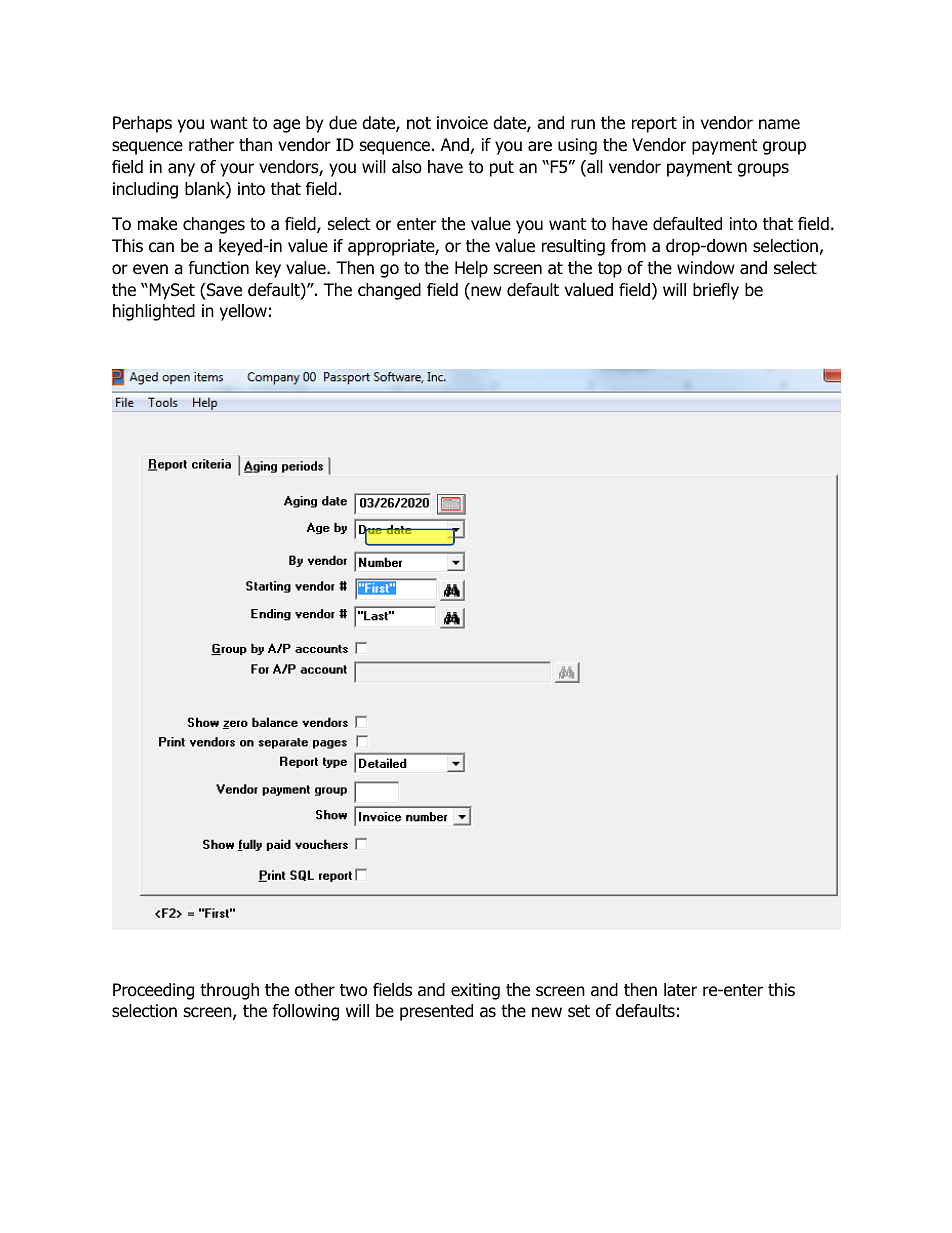 The image size is (952, 1233). What do you see at coordinates (211, 145) in the document?
I see `rather` at bounding box center [211, 145].
